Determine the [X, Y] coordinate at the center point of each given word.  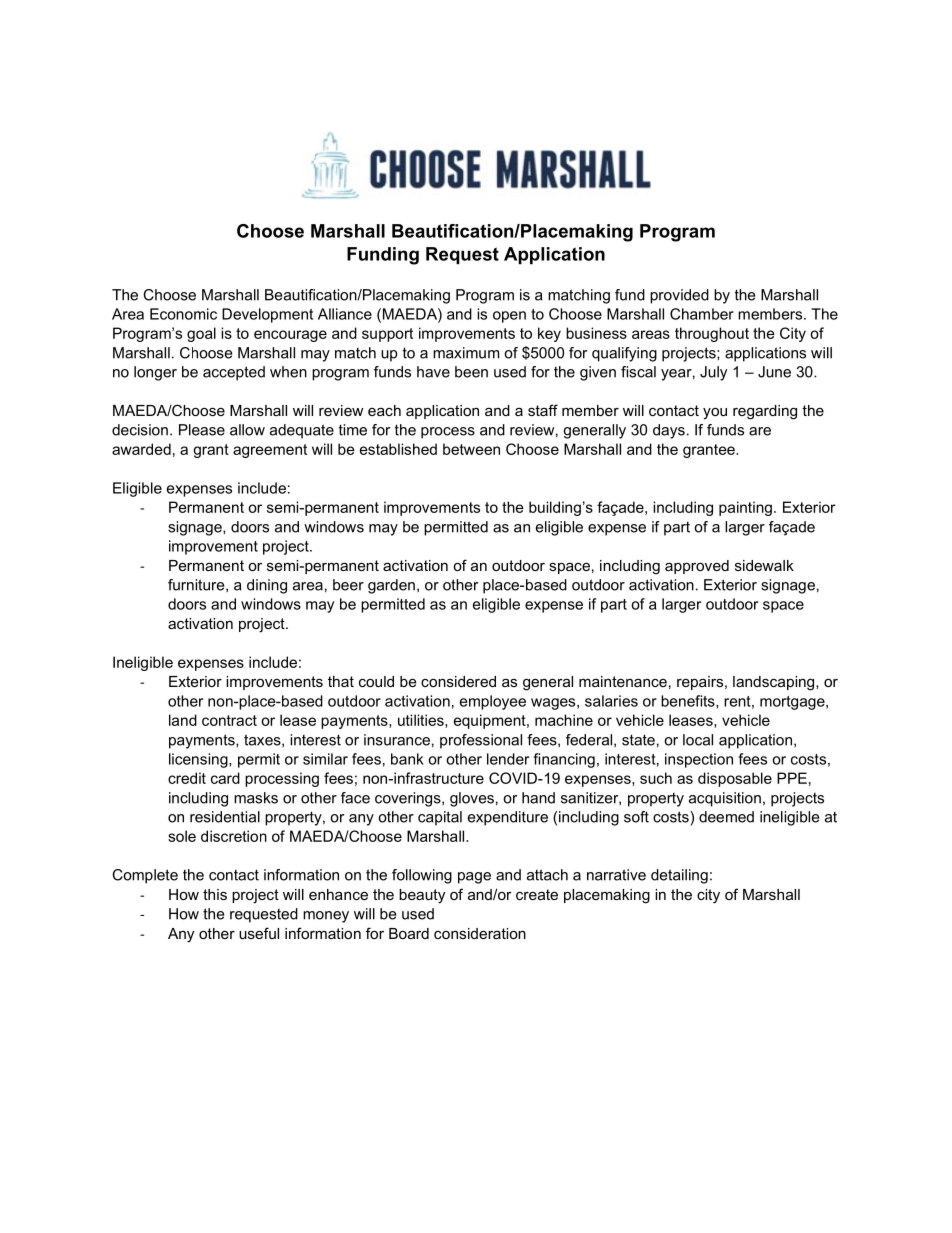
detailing [679, 876]
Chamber [702, 314]
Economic [183, 314]
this [215, 894]
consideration [480, 933]
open [509, 317]
